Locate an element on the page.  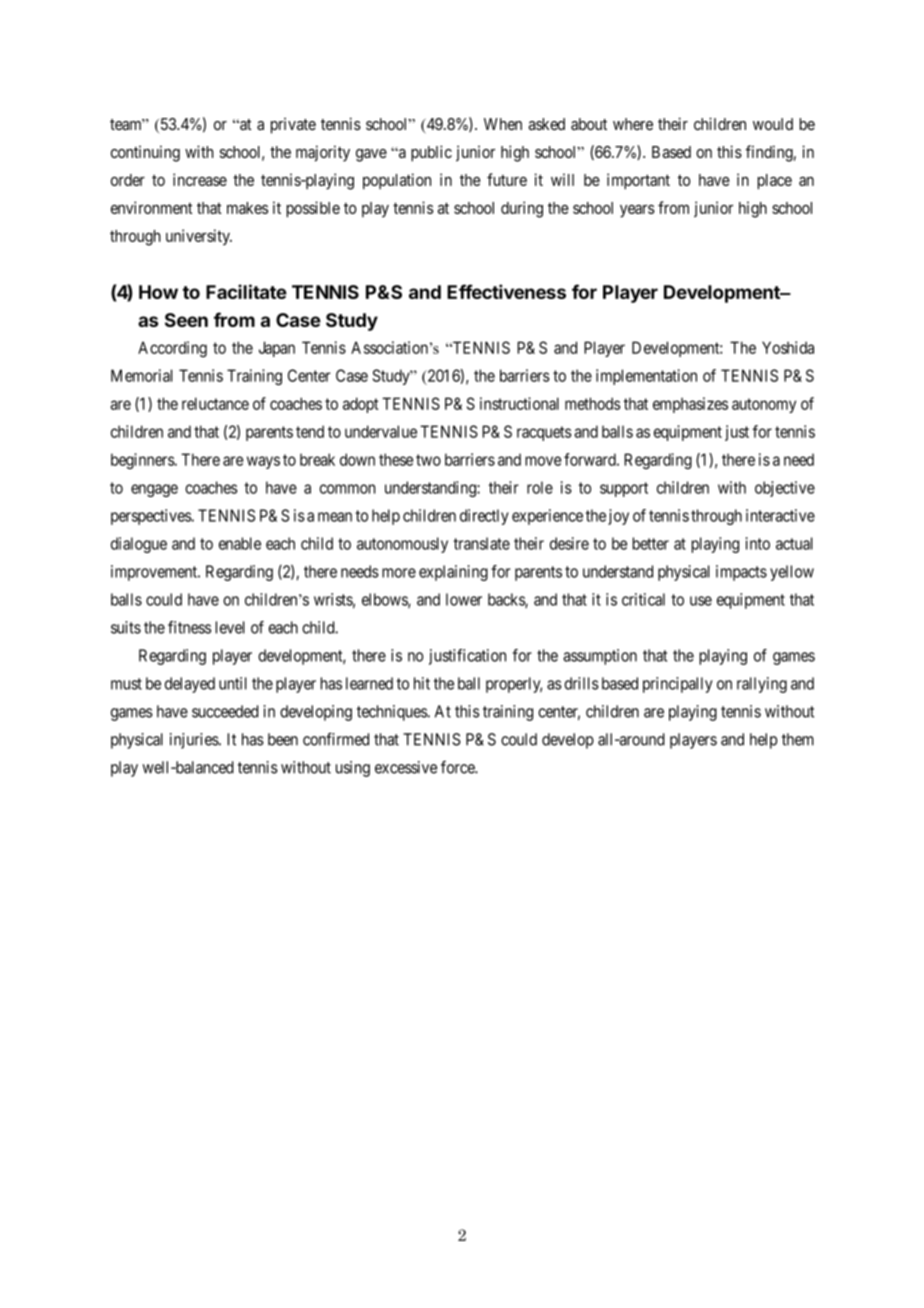
two is located at coordinates (428, 460).
